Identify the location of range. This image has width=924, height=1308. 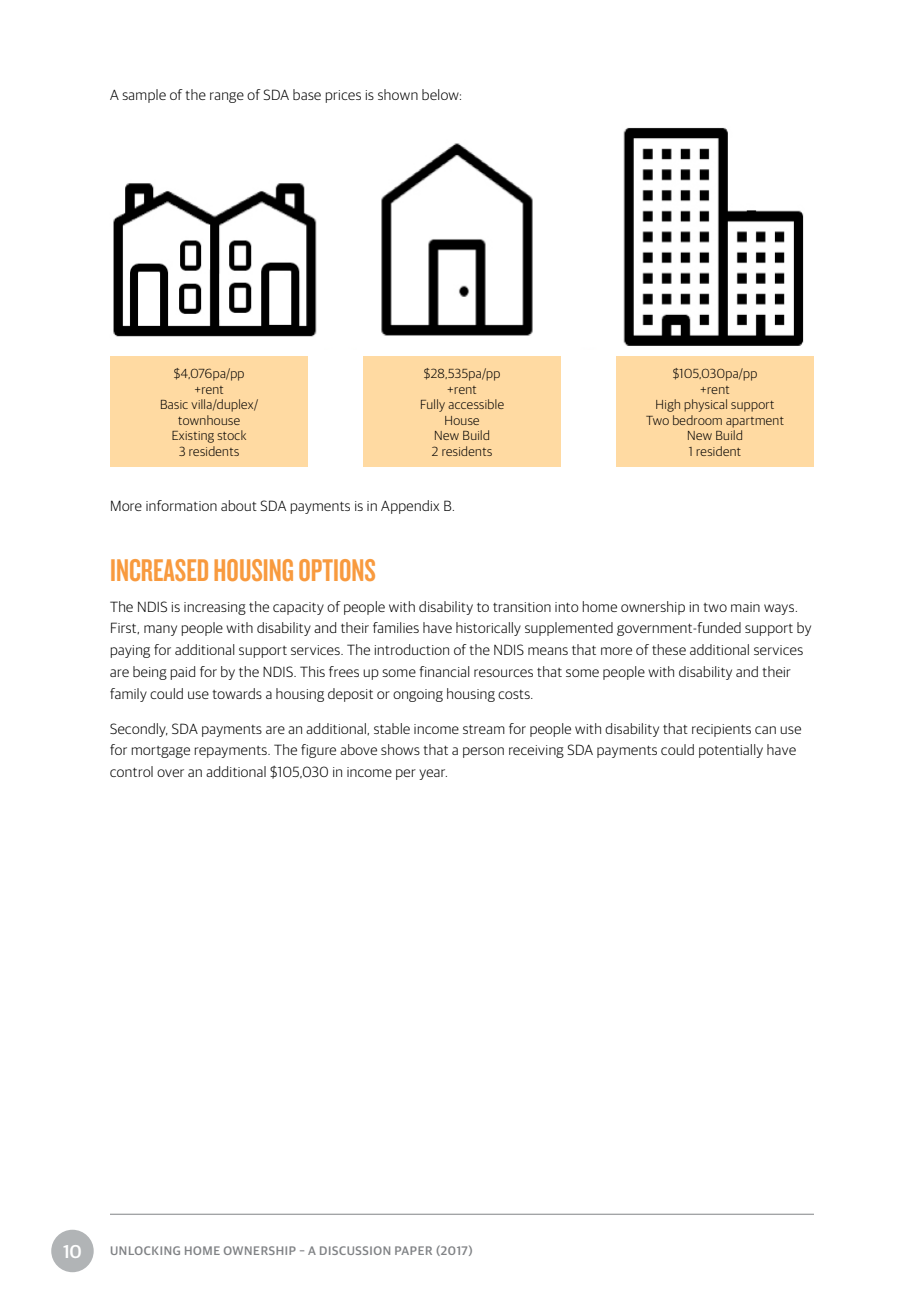
(227, 97).
